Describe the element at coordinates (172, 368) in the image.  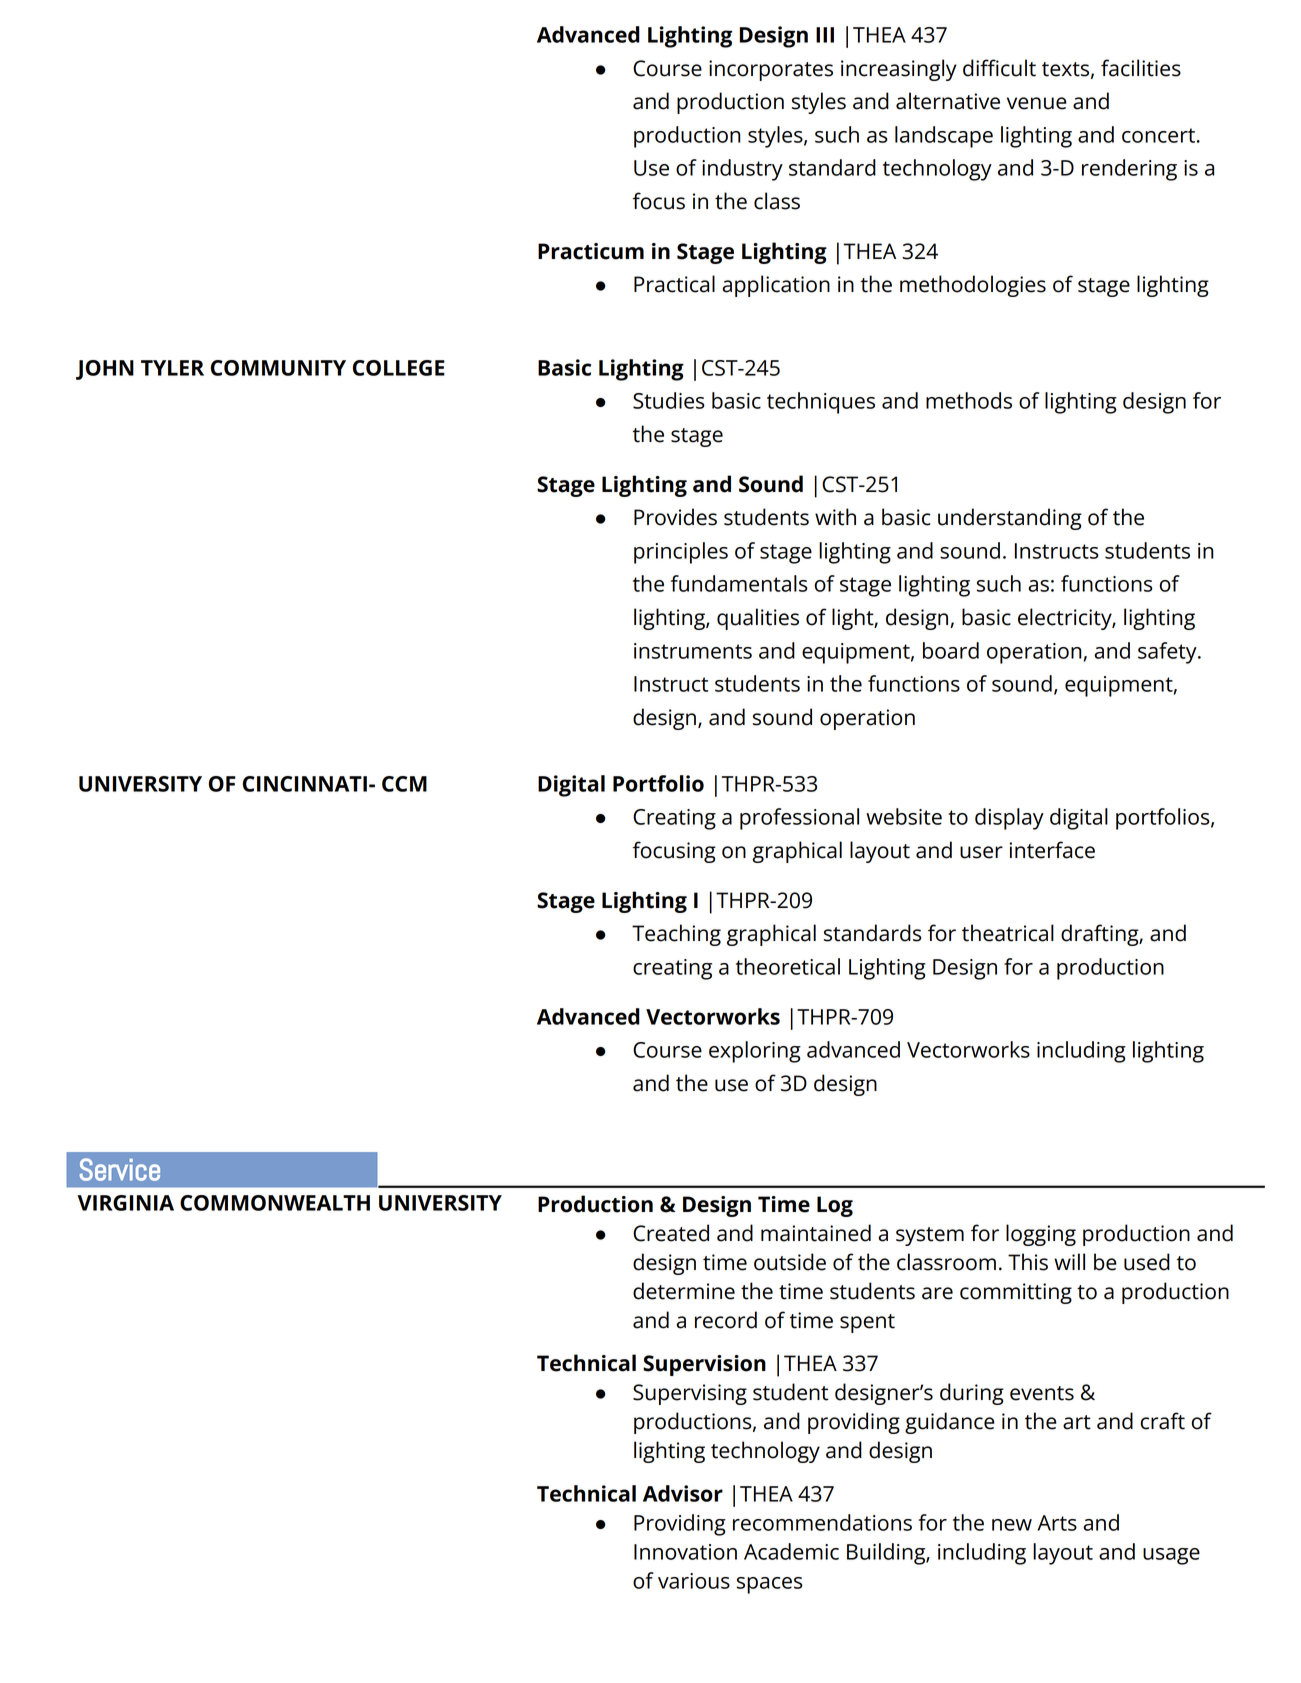
I see `TYLER` at that location.
